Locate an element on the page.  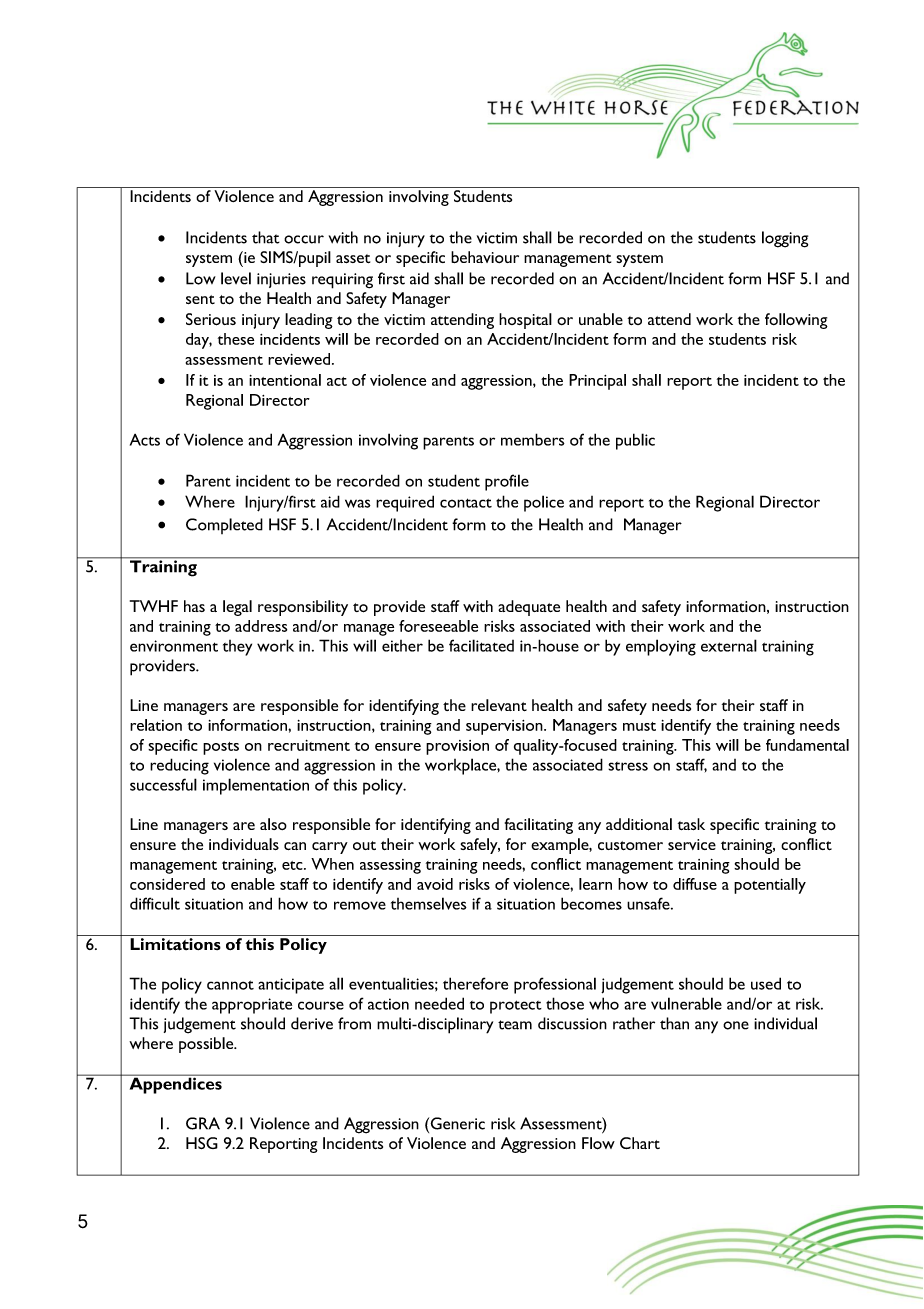
relevant is located at coordinates (499, 705).
